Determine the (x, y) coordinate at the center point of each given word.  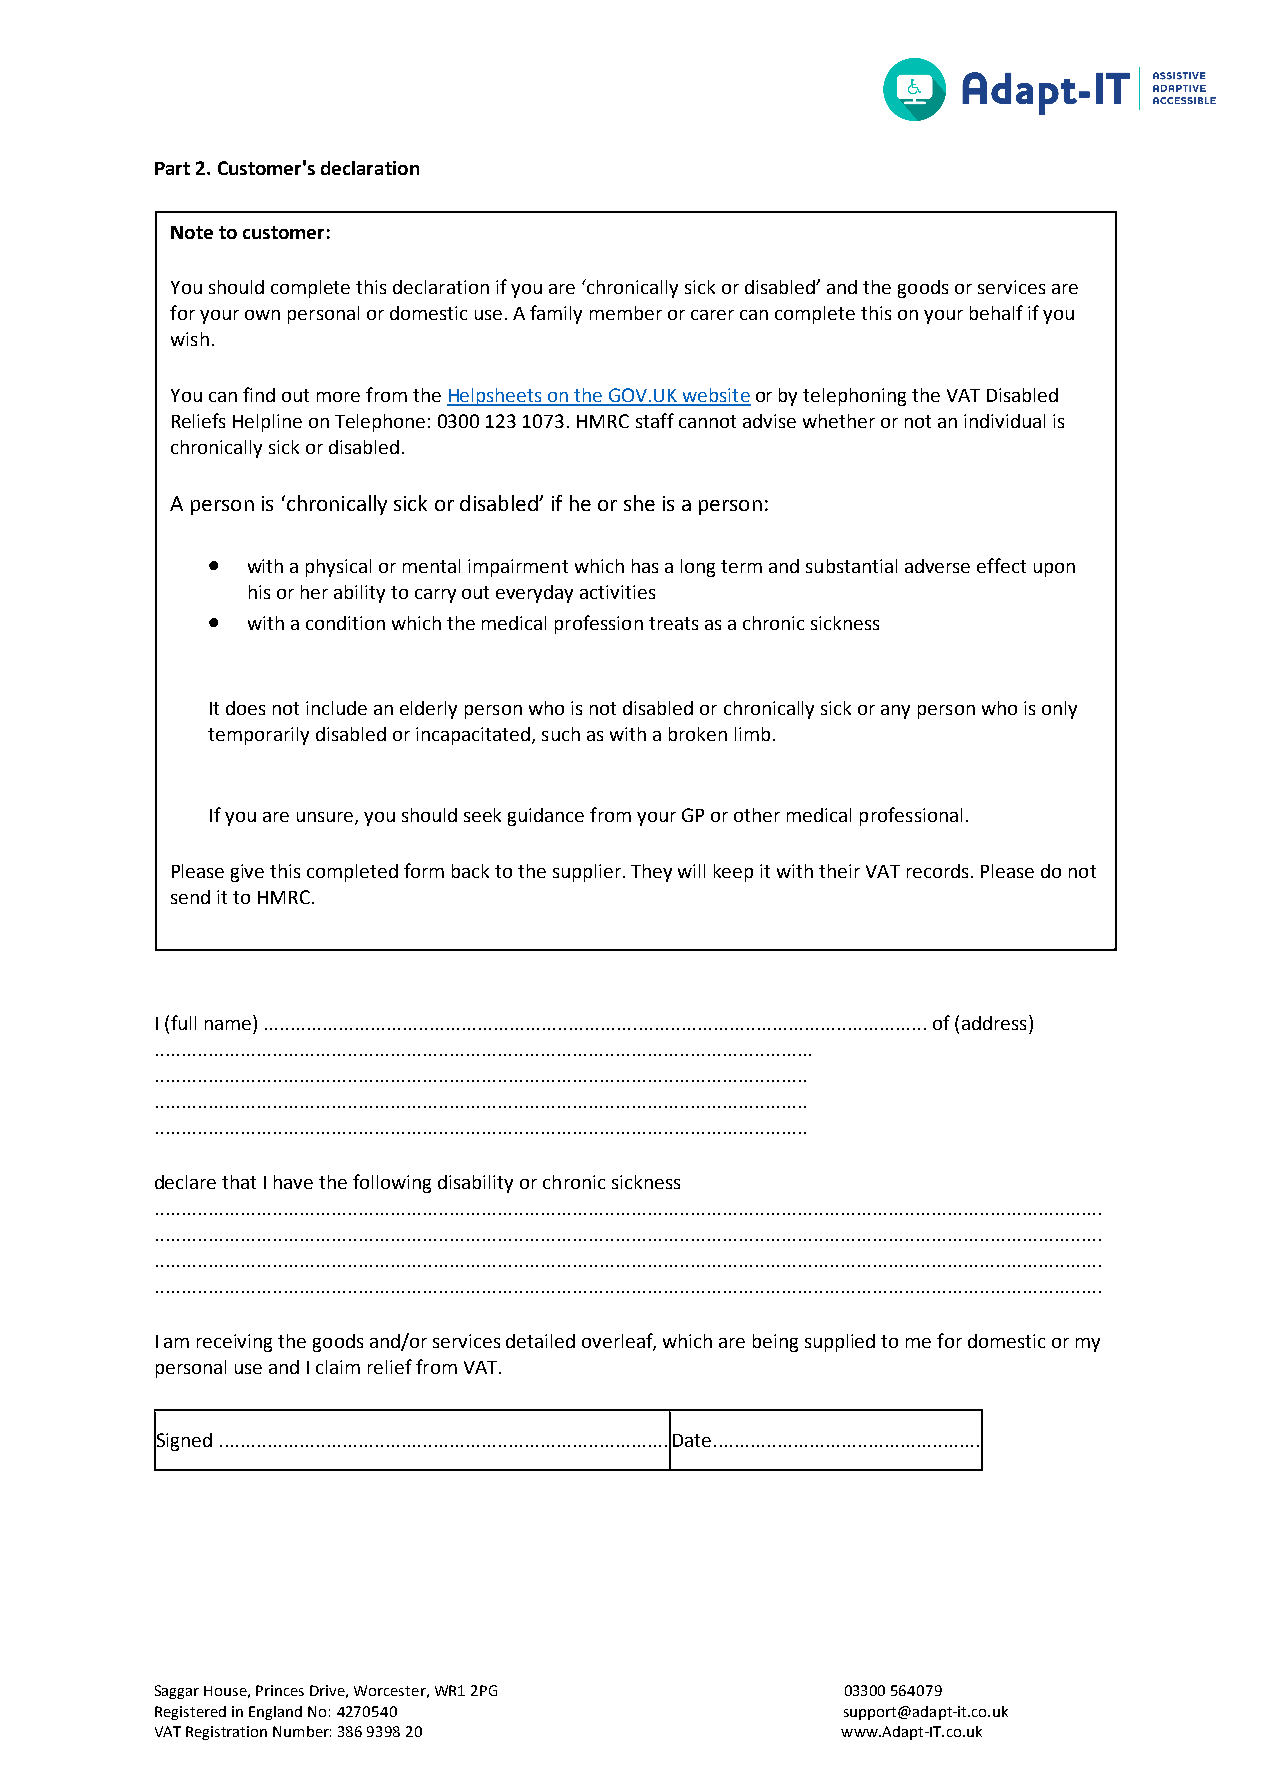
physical (338, 568)
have (293, 1182)
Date (692, 1440)
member (626, 313)
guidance (546, 817)
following (392, 1183)
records (937, 871)
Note (192, 232)
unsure (326, 818)
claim (338, 1367)
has (645, 566)
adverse (937, 566)
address (994, 1023)
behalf (996, 312)
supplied (840, 1343)
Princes (280, 1690)
